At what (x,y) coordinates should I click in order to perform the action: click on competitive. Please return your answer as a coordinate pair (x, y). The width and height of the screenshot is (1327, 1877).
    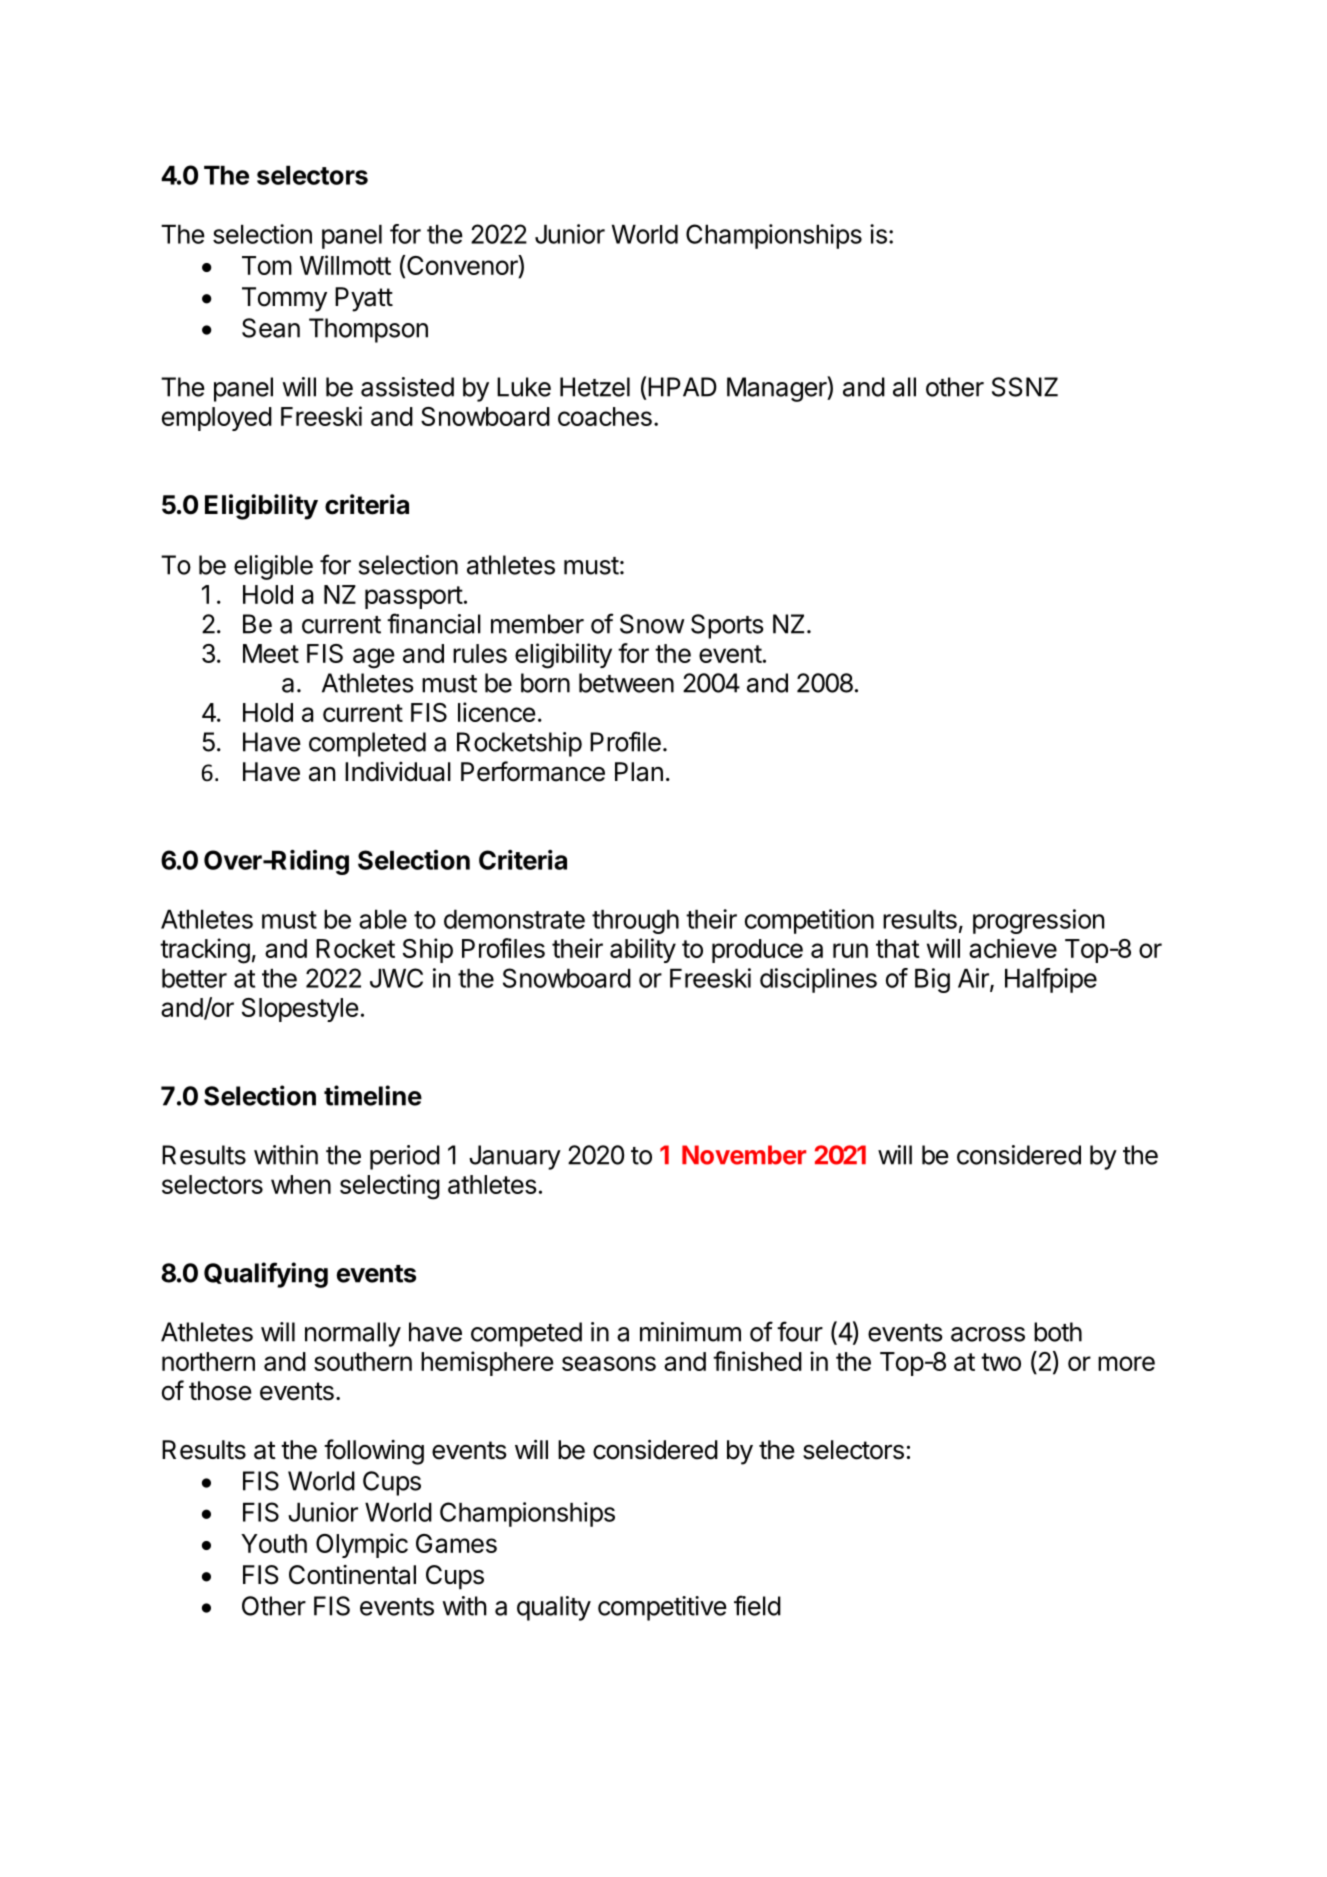
    Looking at the image, I should click on (662, 1608).
